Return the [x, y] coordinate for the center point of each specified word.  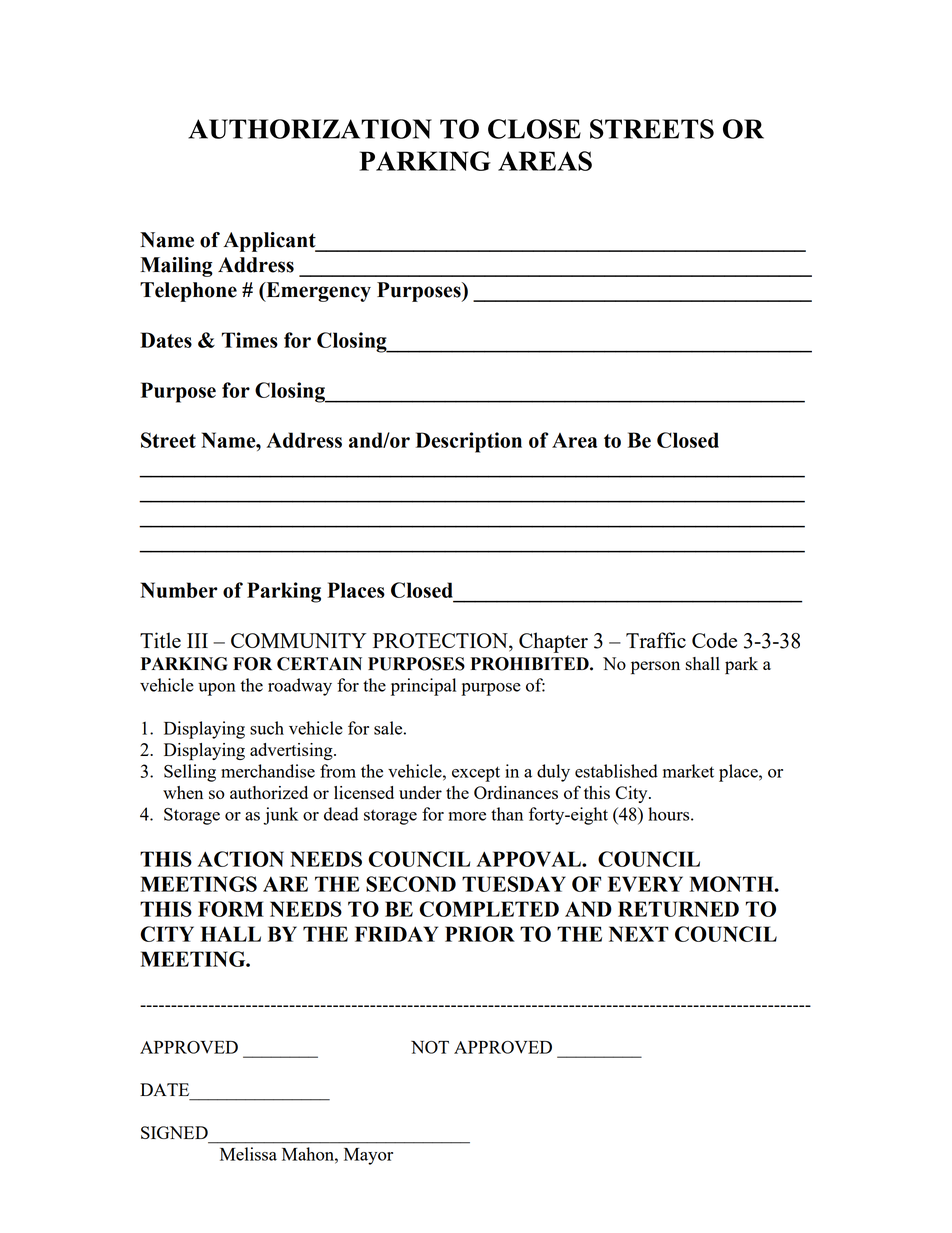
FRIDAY [396, 934]
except [476, 774]
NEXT [639, 934]
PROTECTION [441, 642]
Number [179, 590]
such [267, 728]
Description [469, 442]
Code [714, 640]
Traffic [656, 640]
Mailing [177, 267]
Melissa [248, 1154]
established [616, 771]
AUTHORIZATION [310, 129]
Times [249, 340]
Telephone [188, 292]
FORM [231, 909]
